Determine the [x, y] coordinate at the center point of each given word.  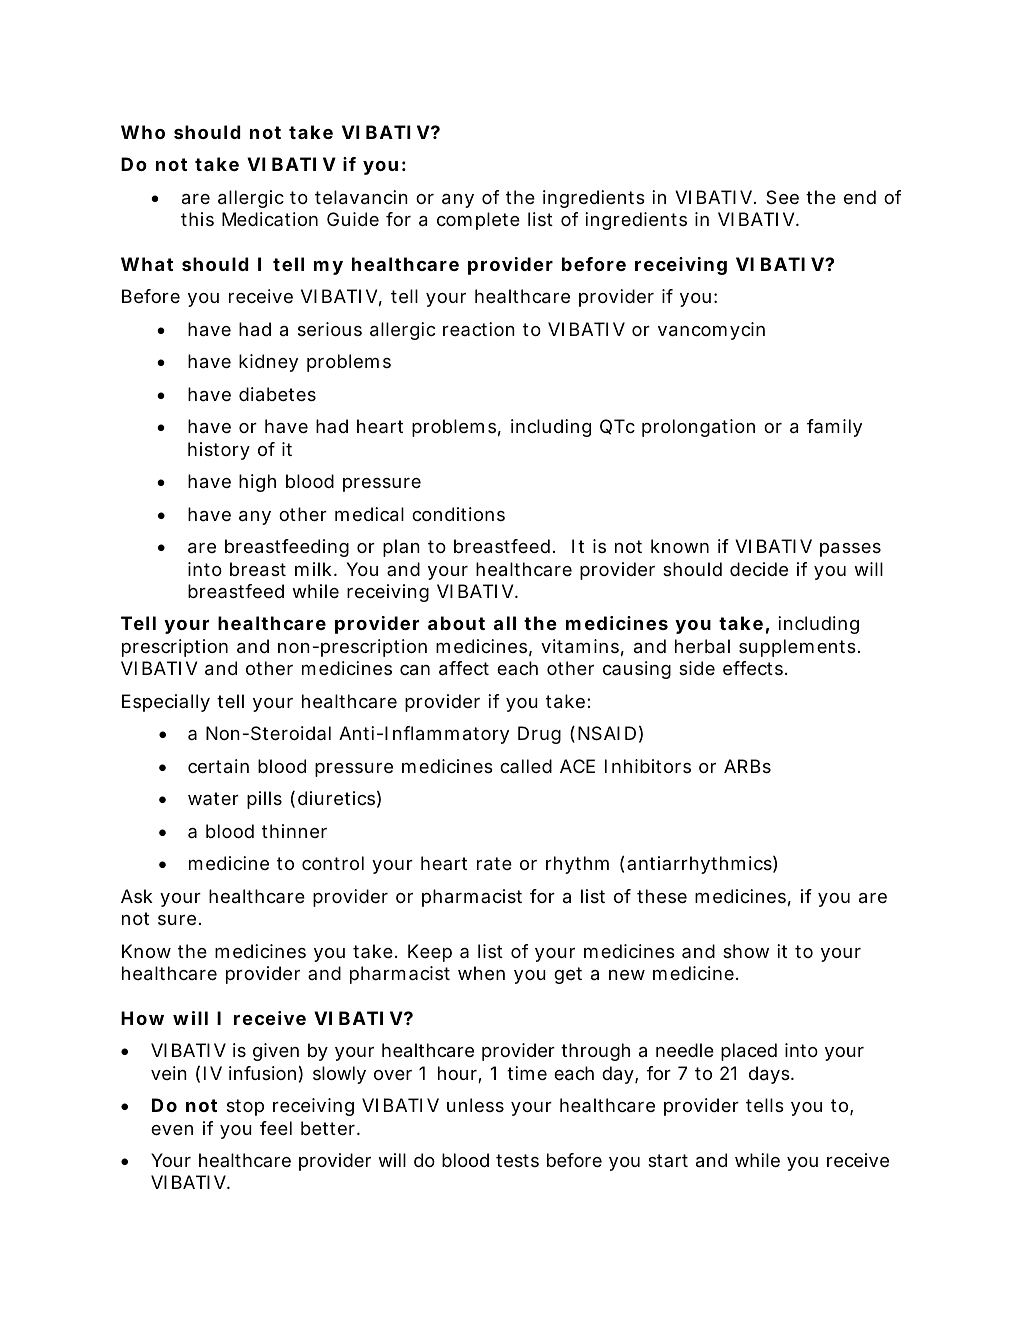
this [197, 219]
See [782, 197]
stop [245, 1107]
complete [478, 221]
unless [475, 1105]
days [770, 1075]
